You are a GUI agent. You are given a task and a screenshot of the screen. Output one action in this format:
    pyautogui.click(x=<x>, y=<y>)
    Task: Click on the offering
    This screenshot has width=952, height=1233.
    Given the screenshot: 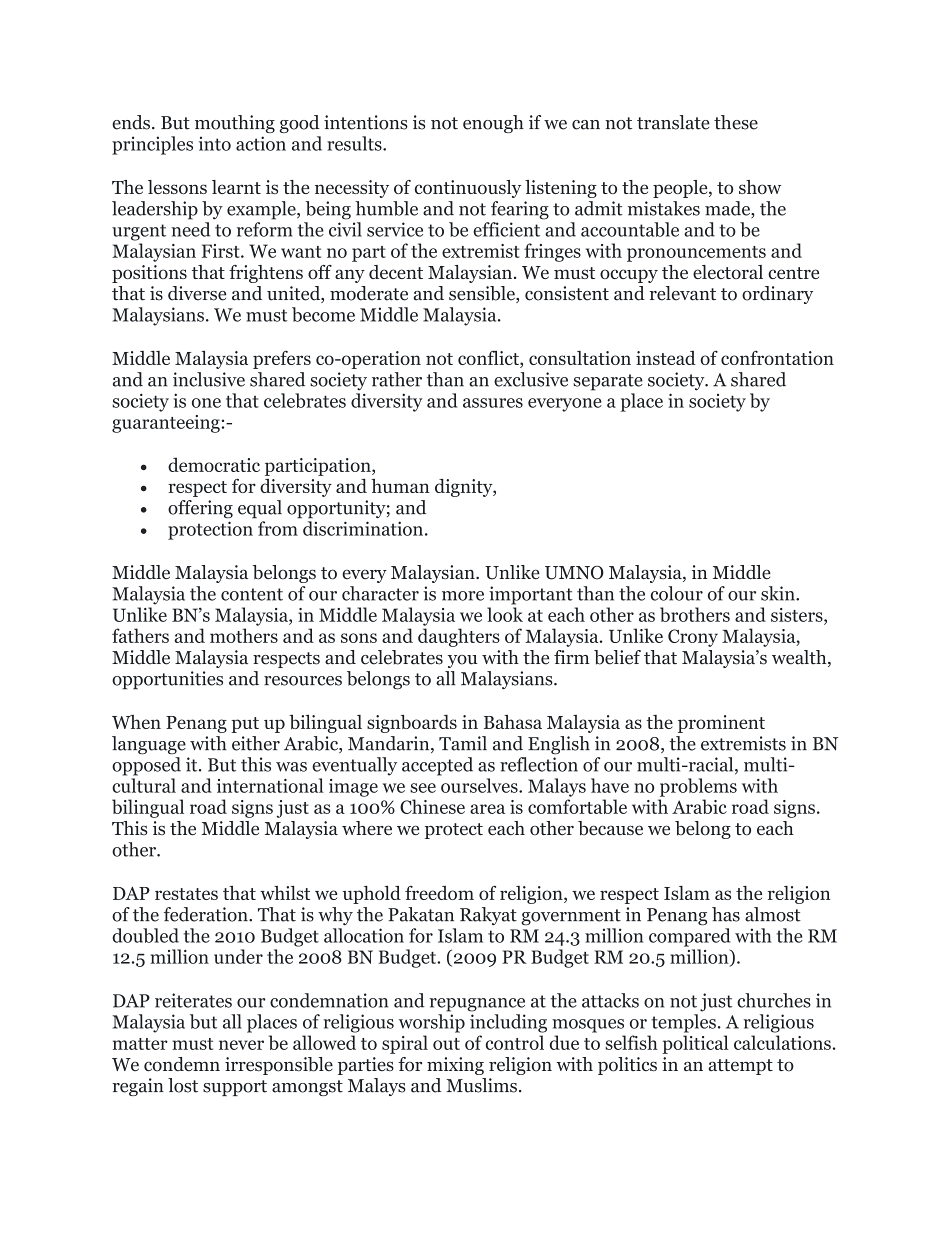 What is the action you would take?
    pyautogui.click(x=200, y=509)
